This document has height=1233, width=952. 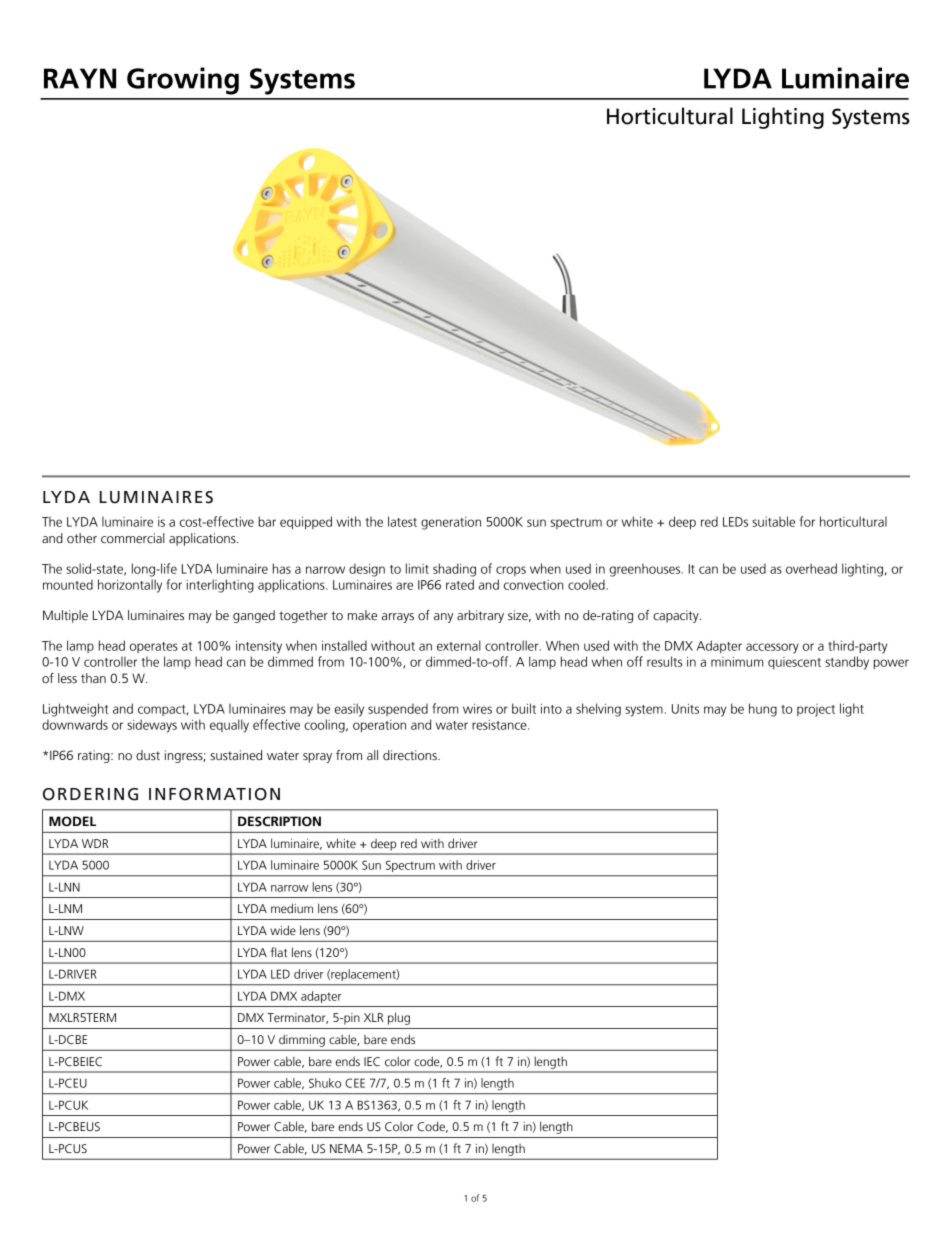 What do you see at coordinates (773, 521) in the document?
I see `suitable` at bounding box center [773, 521].
